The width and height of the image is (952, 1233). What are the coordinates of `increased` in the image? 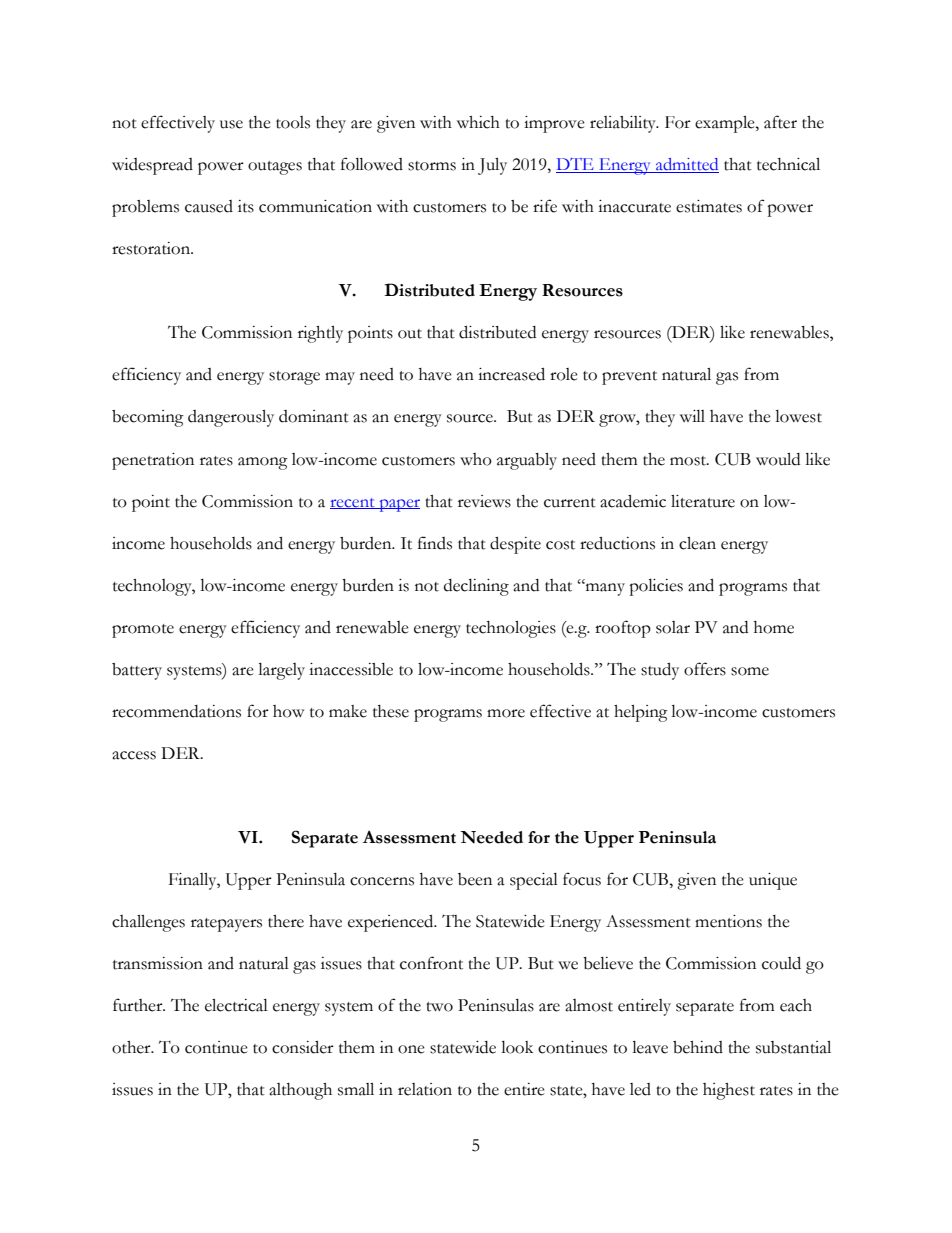 It's located at (511, 374).
